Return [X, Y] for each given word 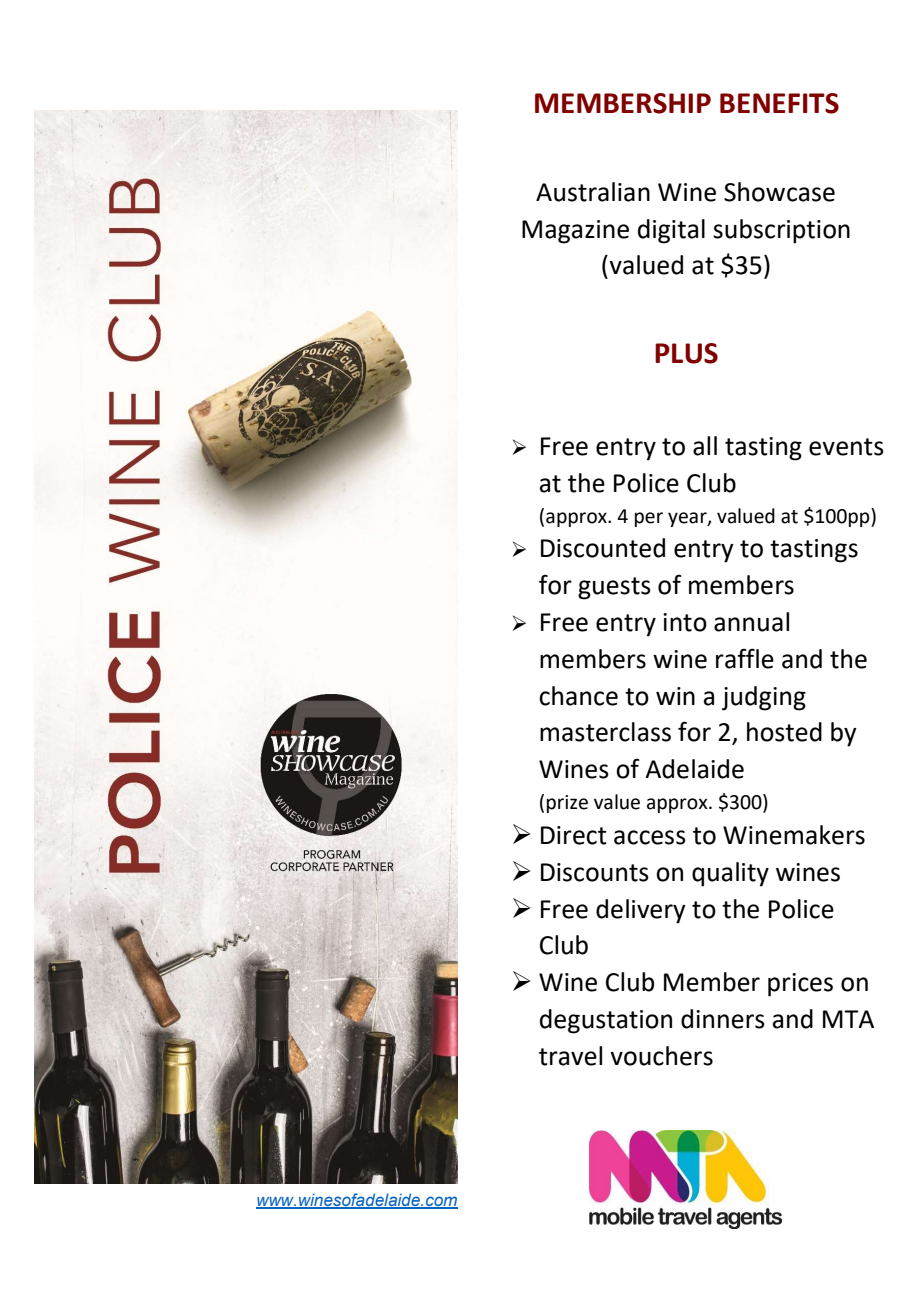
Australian [593, 192]
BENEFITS [779, 103]
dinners [723, 1019]
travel [570, 1056]
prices [800, 985]
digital [671, 231]
